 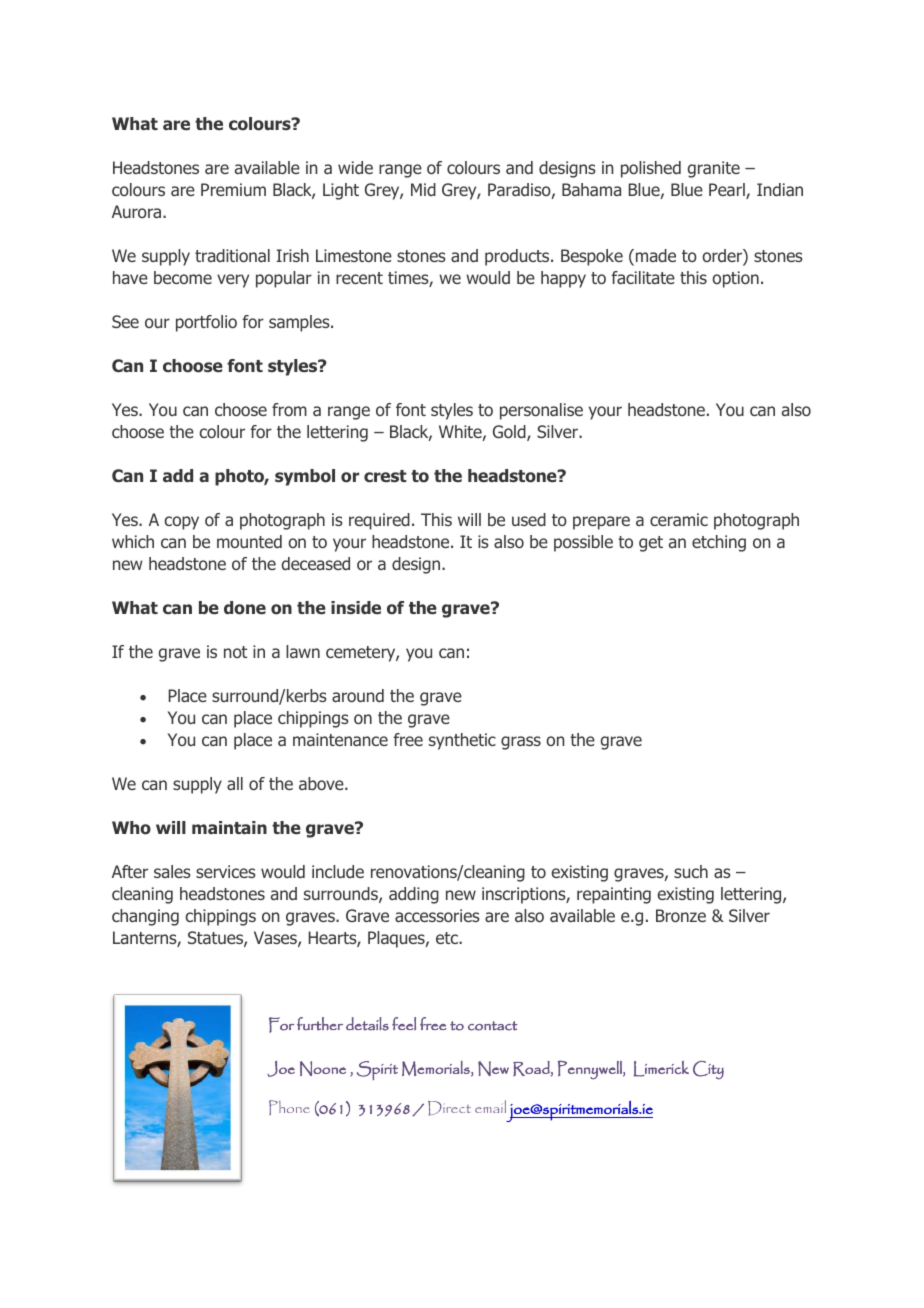 I want to click on Phone, so click(x=289, y=1107).
